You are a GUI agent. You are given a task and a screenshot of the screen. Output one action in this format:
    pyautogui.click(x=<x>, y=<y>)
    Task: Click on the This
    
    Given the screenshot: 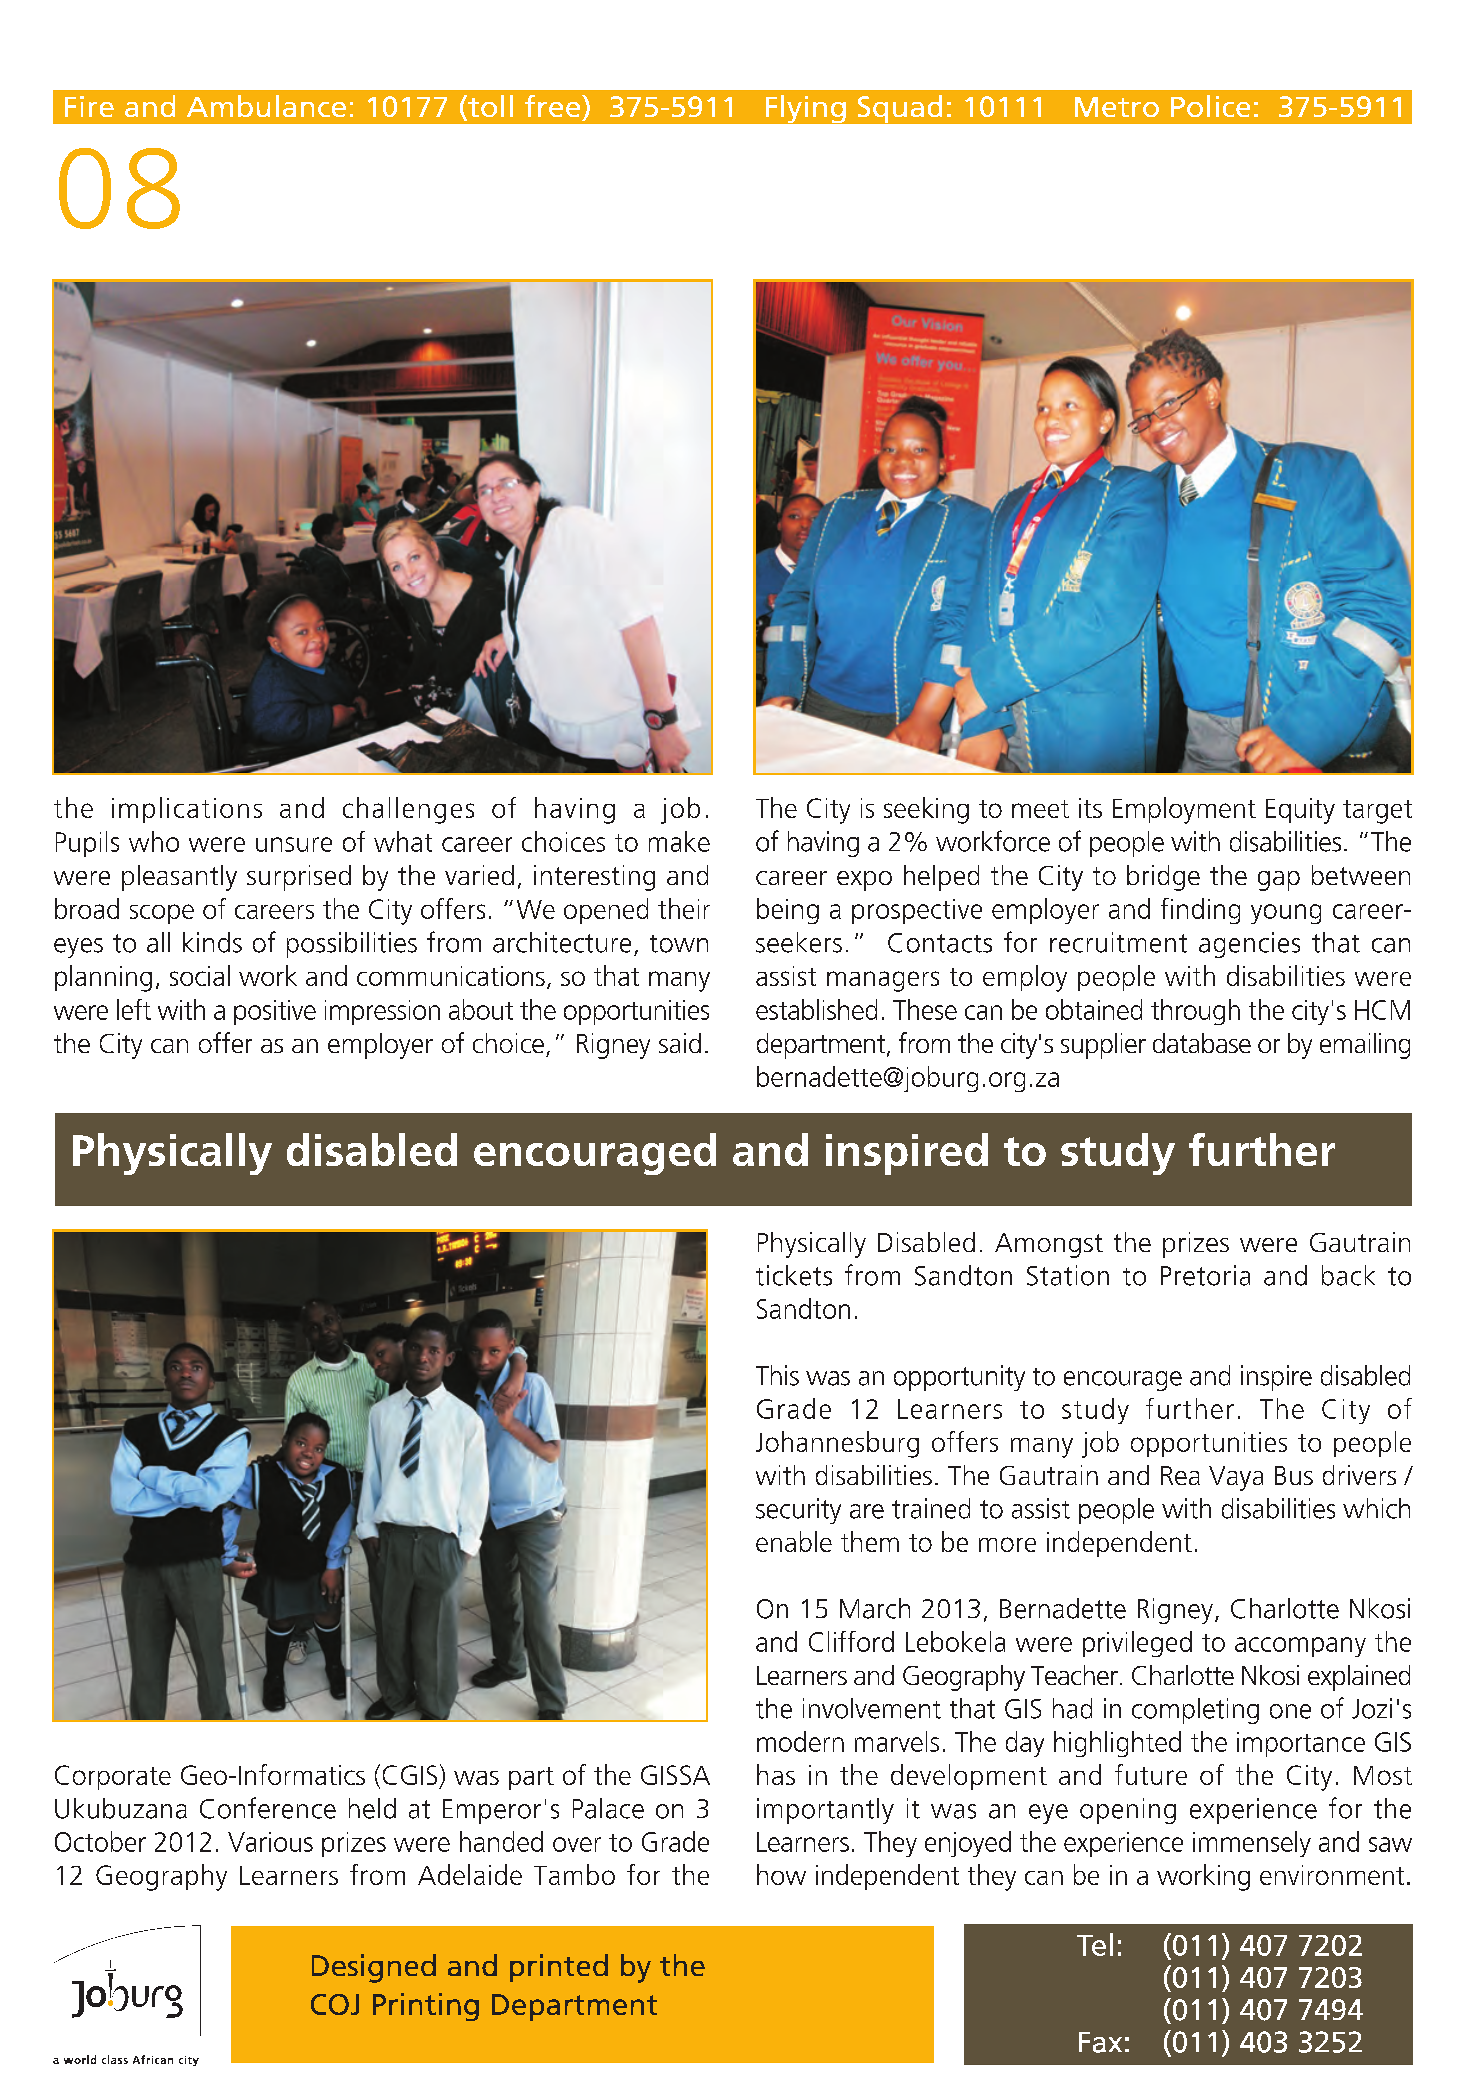 What is the action you would take?
    pyautogui.click(x=777, y=1375)
